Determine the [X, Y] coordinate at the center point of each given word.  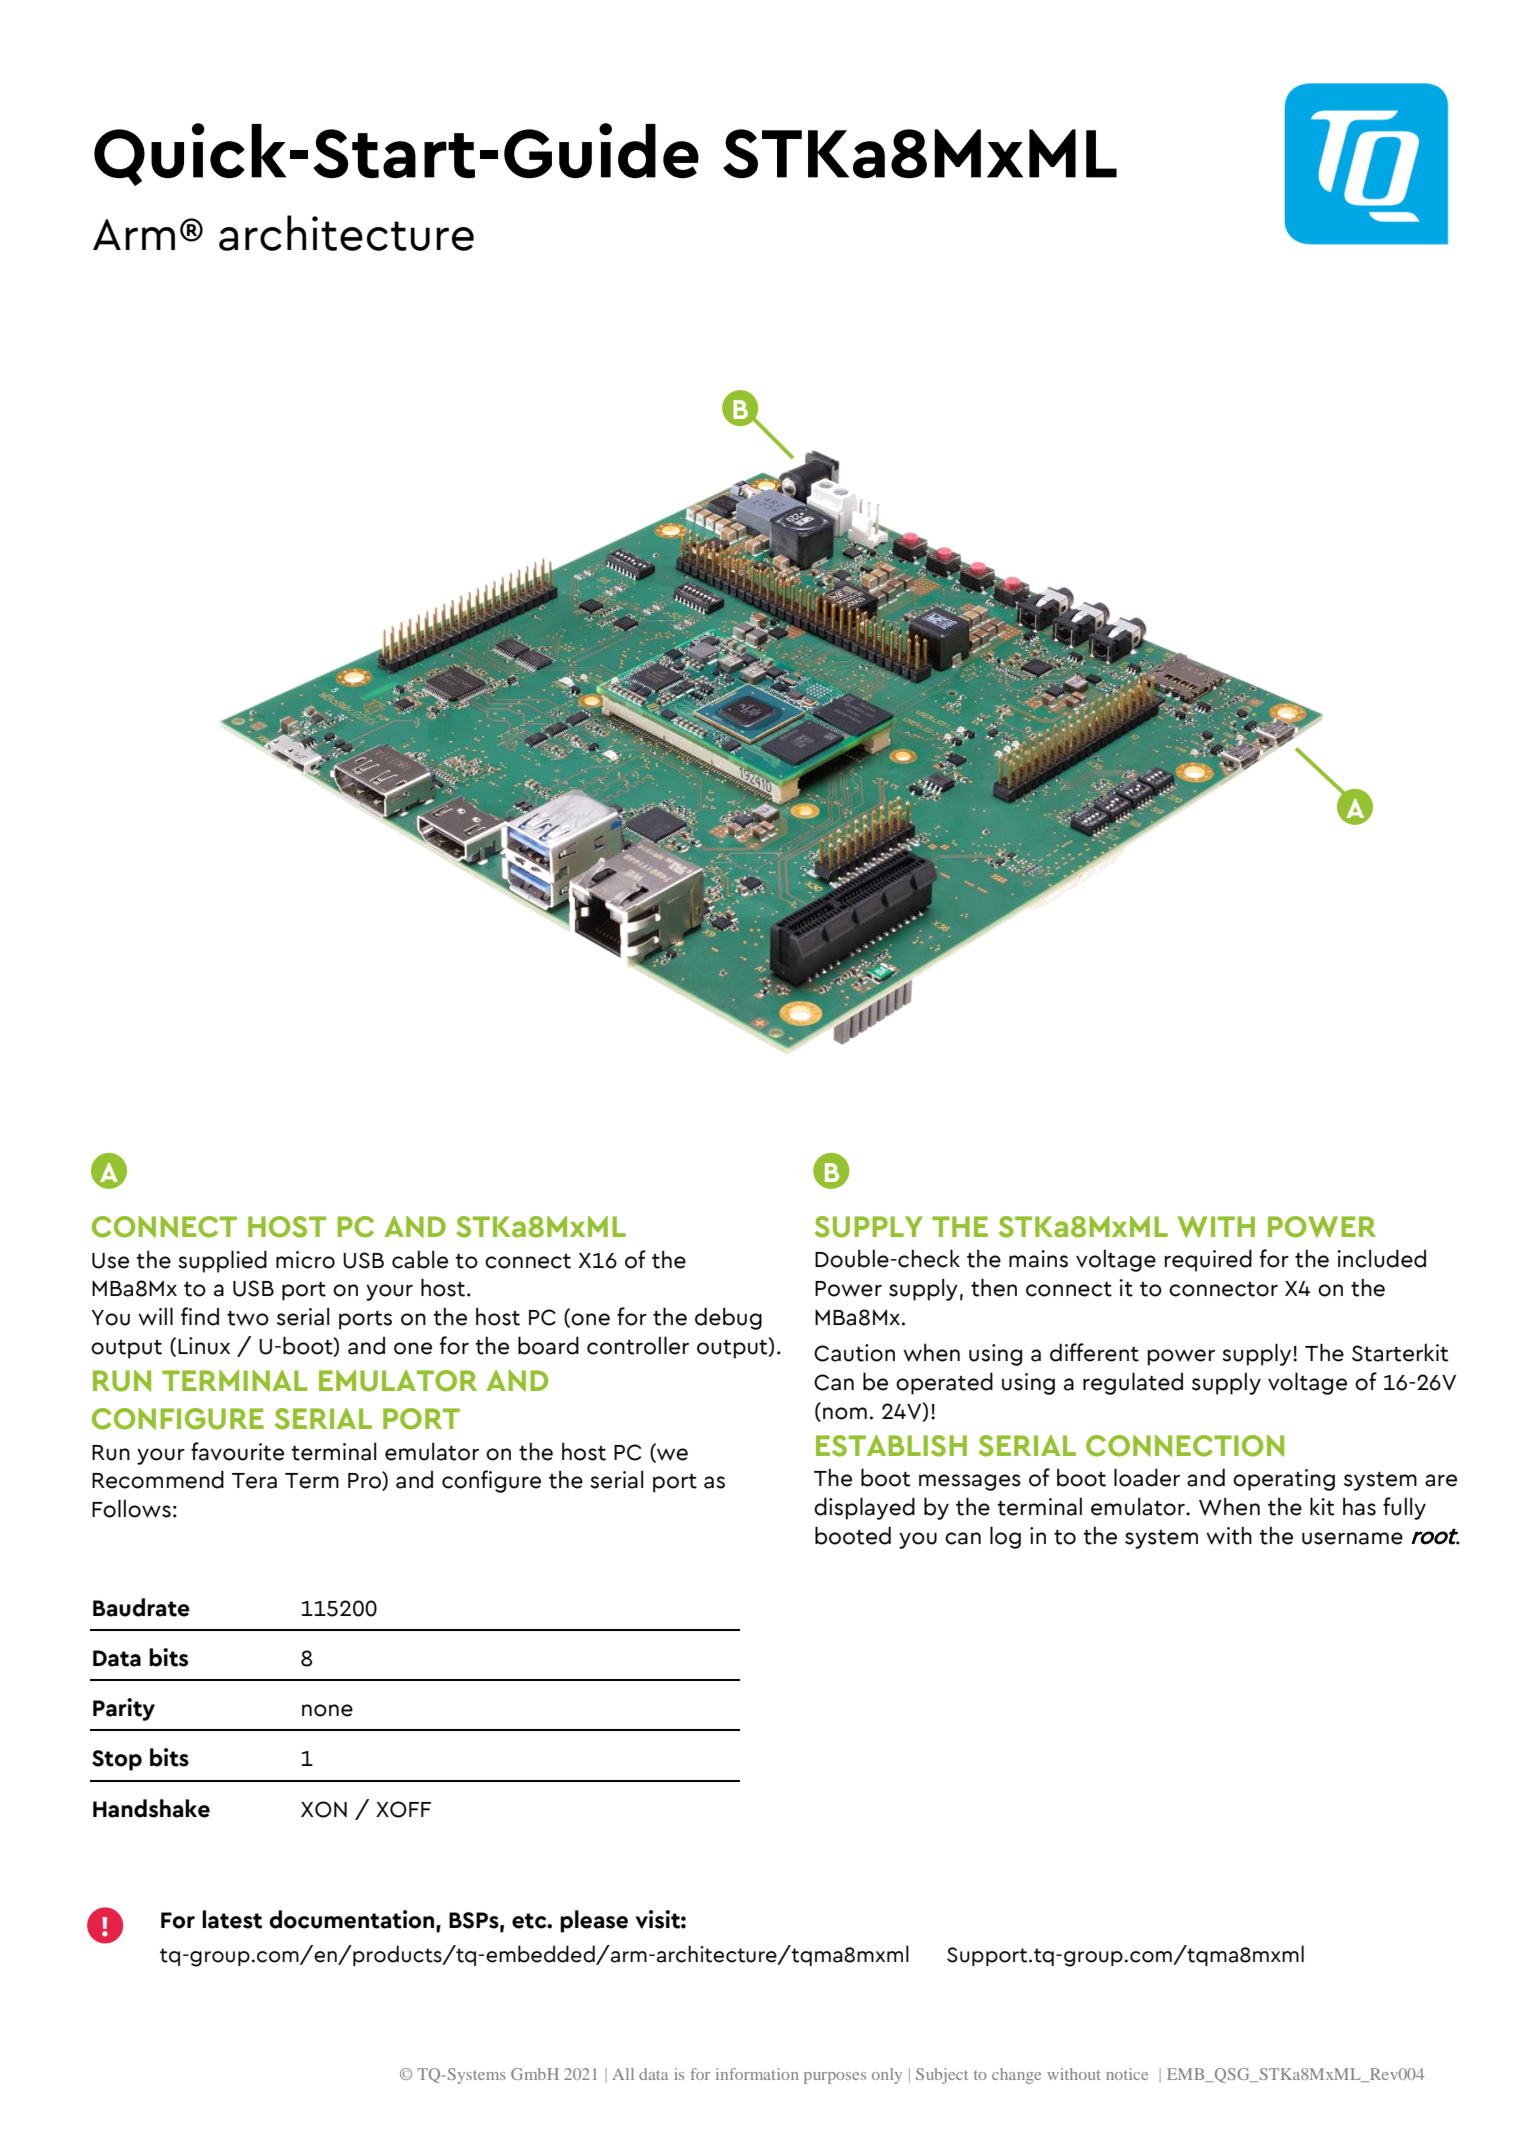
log [1005, 1537]
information [757, 2074]
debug [728, 1318]
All [623, 2074]
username [1352, 1538]
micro [305, 1260]
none [327, 1710]
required [1208, 1260]
